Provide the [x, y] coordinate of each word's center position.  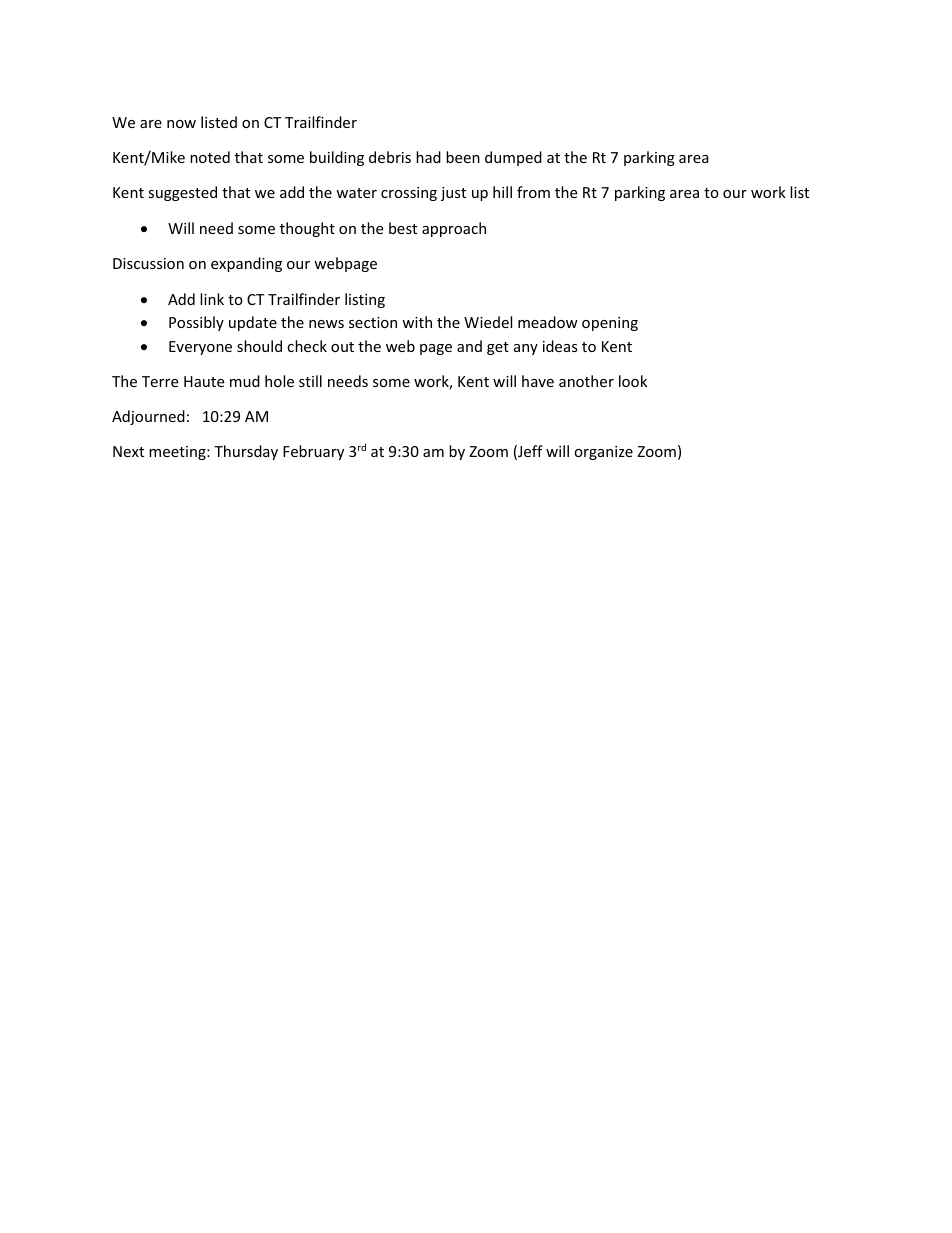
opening [610, 324]
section [373, 322]
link [212, 299]
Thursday [246, 452]
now [181, 124]
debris [390, 157]
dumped [513, 158]
